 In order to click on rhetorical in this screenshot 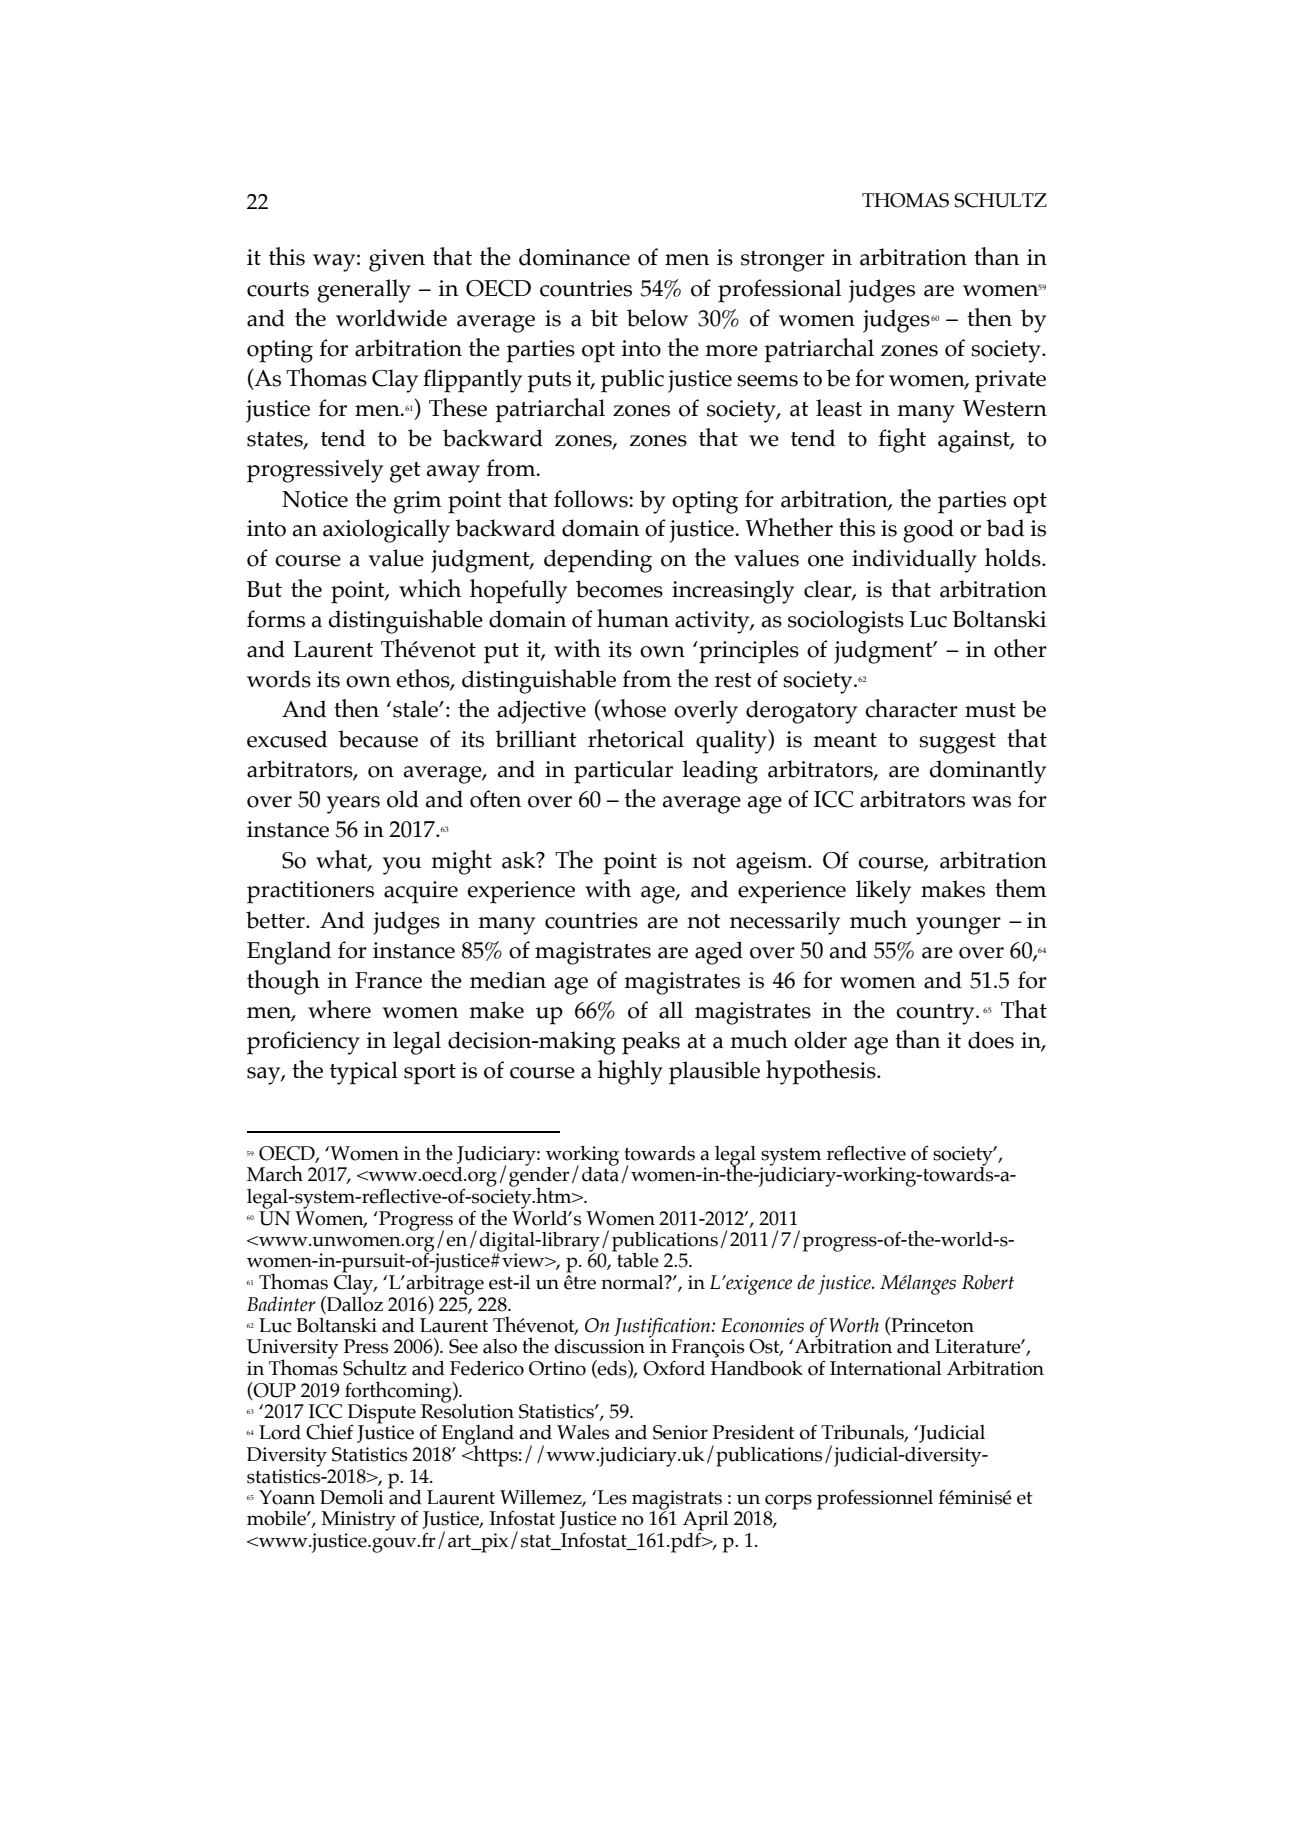, I will do `click(636, 738)`.
